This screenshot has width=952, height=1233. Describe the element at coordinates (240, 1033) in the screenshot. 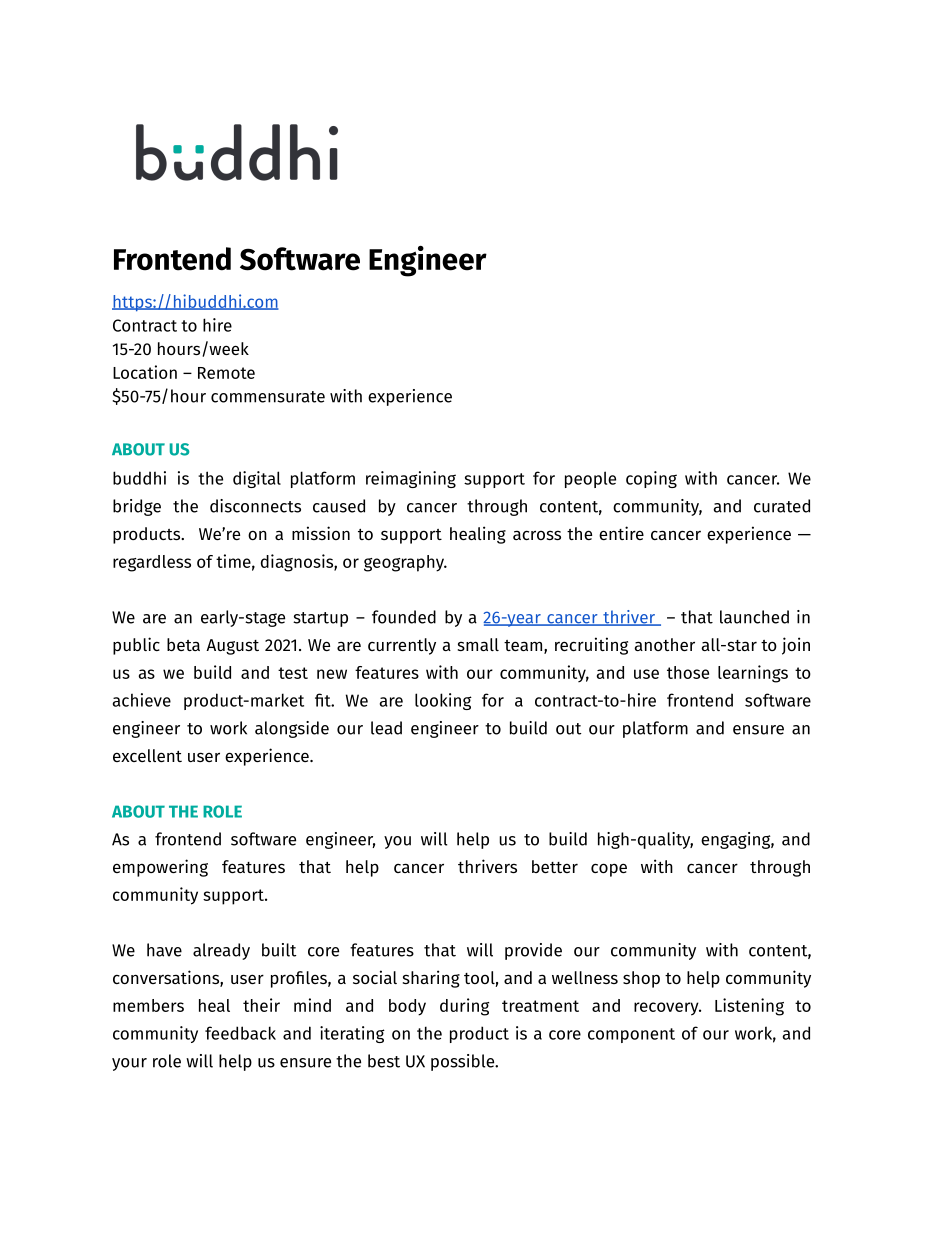

I see `feedback` at that location.
